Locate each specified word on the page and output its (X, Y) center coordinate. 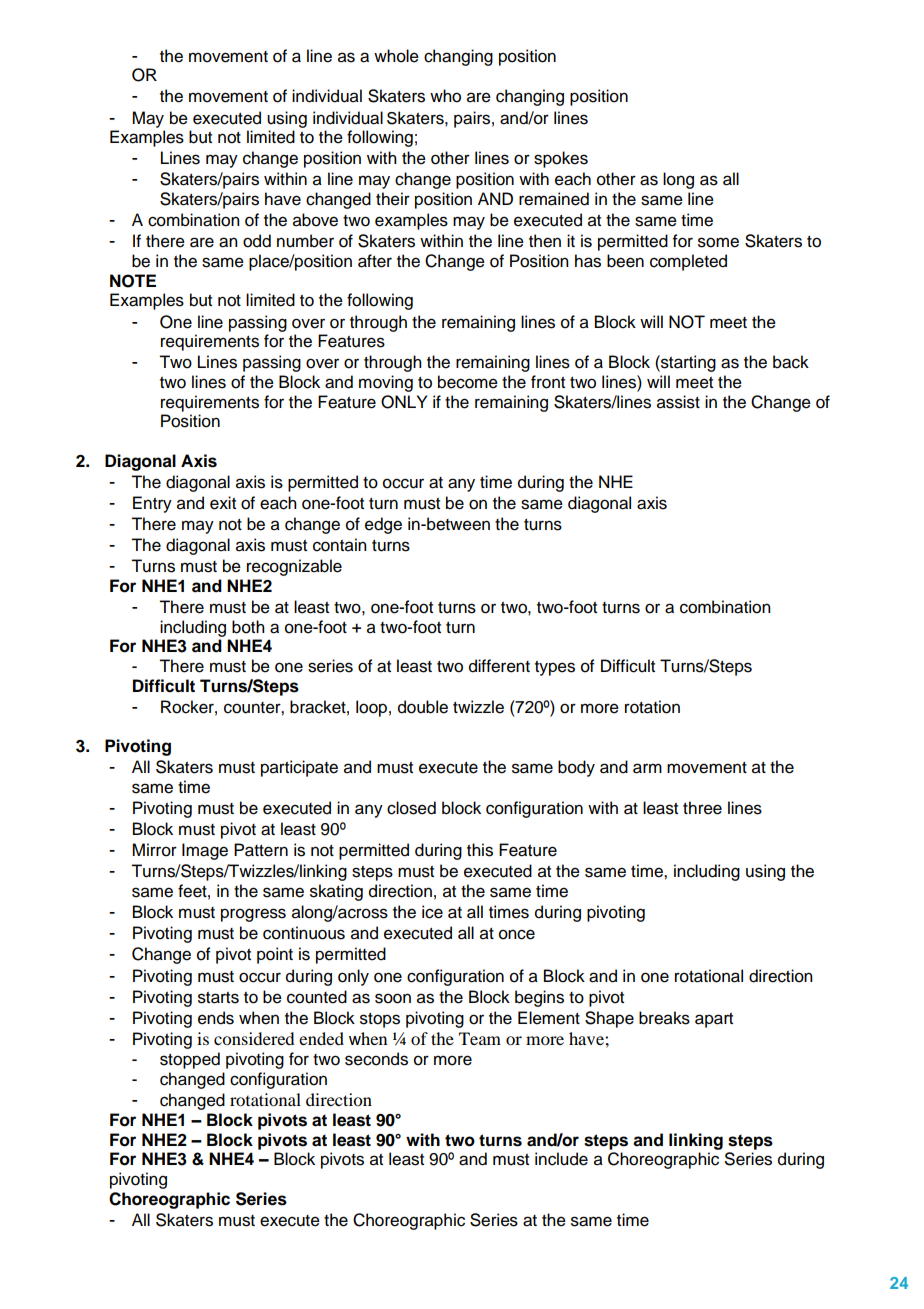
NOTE (133, 281)
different (499, 666)
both (248, 627)
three (702, 808)
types (555, 668)
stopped (190, 1060)
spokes (561, 159)
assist (678, 402)
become (468, 382)
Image (205, 851)
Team (480, 1038)
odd (257, 241)
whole (396, 56)
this (480, 850)
